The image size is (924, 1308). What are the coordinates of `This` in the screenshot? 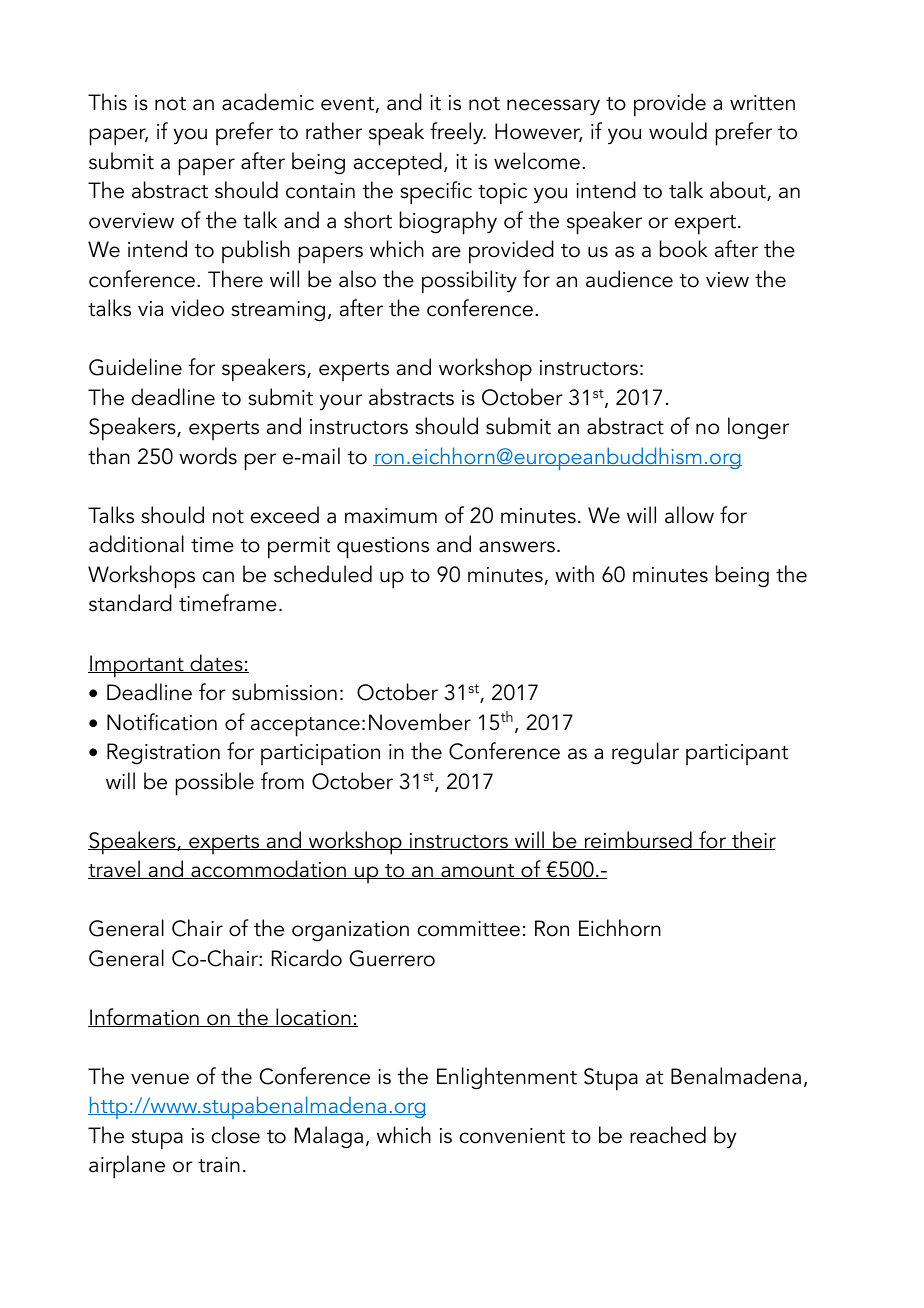 It's located at (107, 102).
